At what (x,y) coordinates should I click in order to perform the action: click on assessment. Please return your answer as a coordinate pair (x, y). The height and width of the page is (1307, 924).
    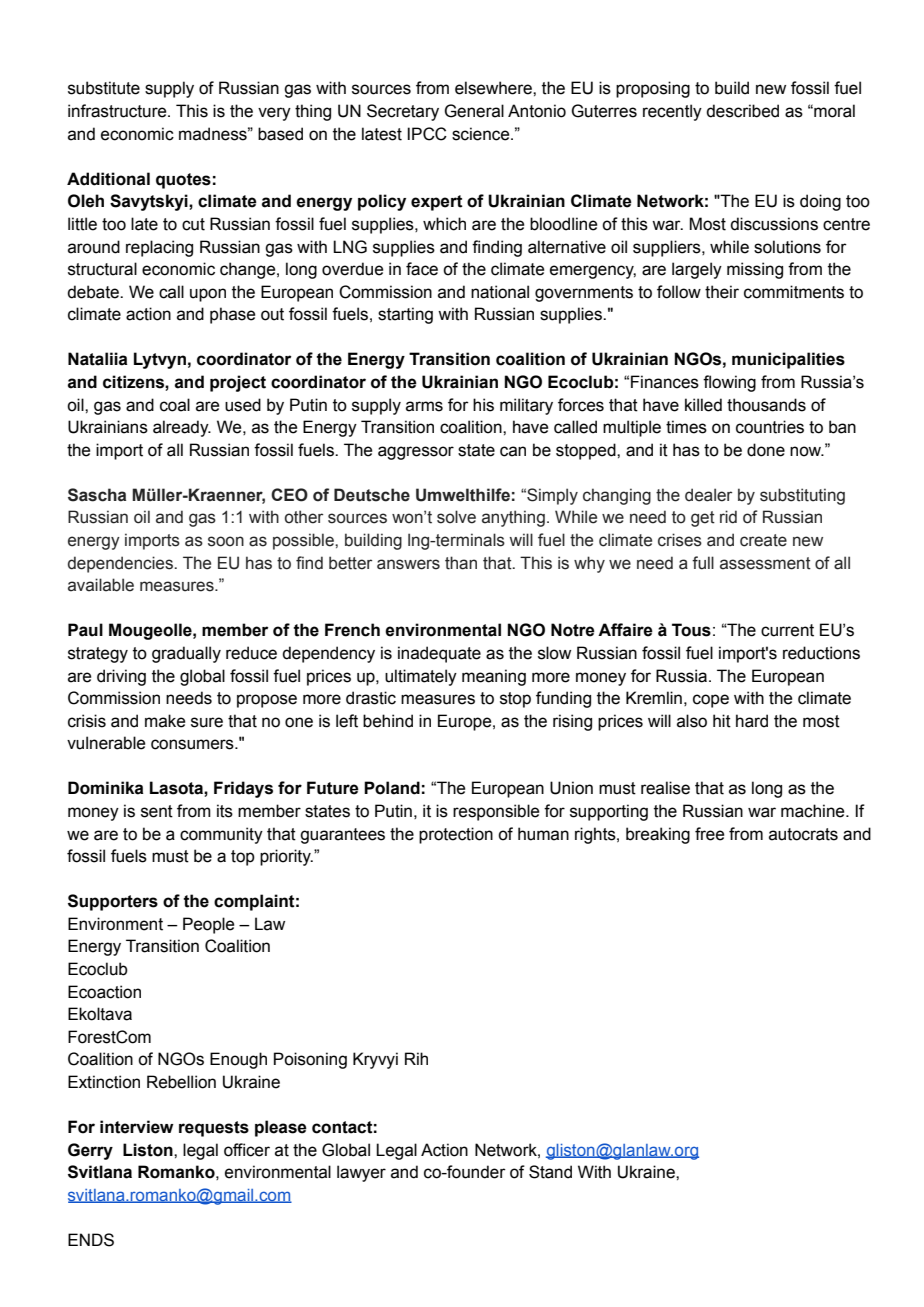
    Looking at the image, I should click on (765, 563).
